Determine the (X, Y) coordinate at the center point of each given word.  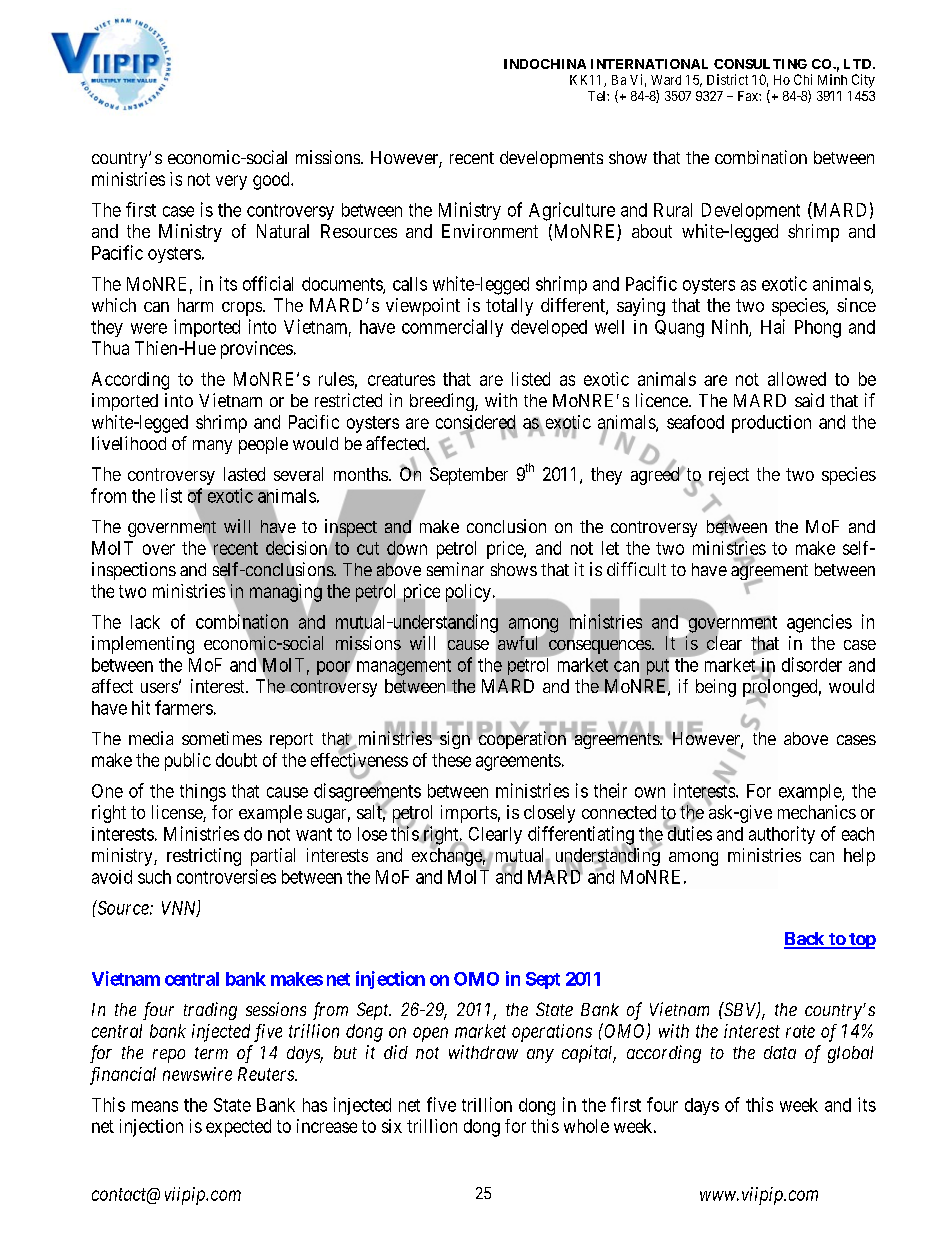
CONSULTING (760, 64)
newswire (197, 1074)
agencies (819, 623)
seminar (455, 569)
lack (145, 622)
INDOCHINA (545, 64)
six (392, 1126)
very (231, 182)
